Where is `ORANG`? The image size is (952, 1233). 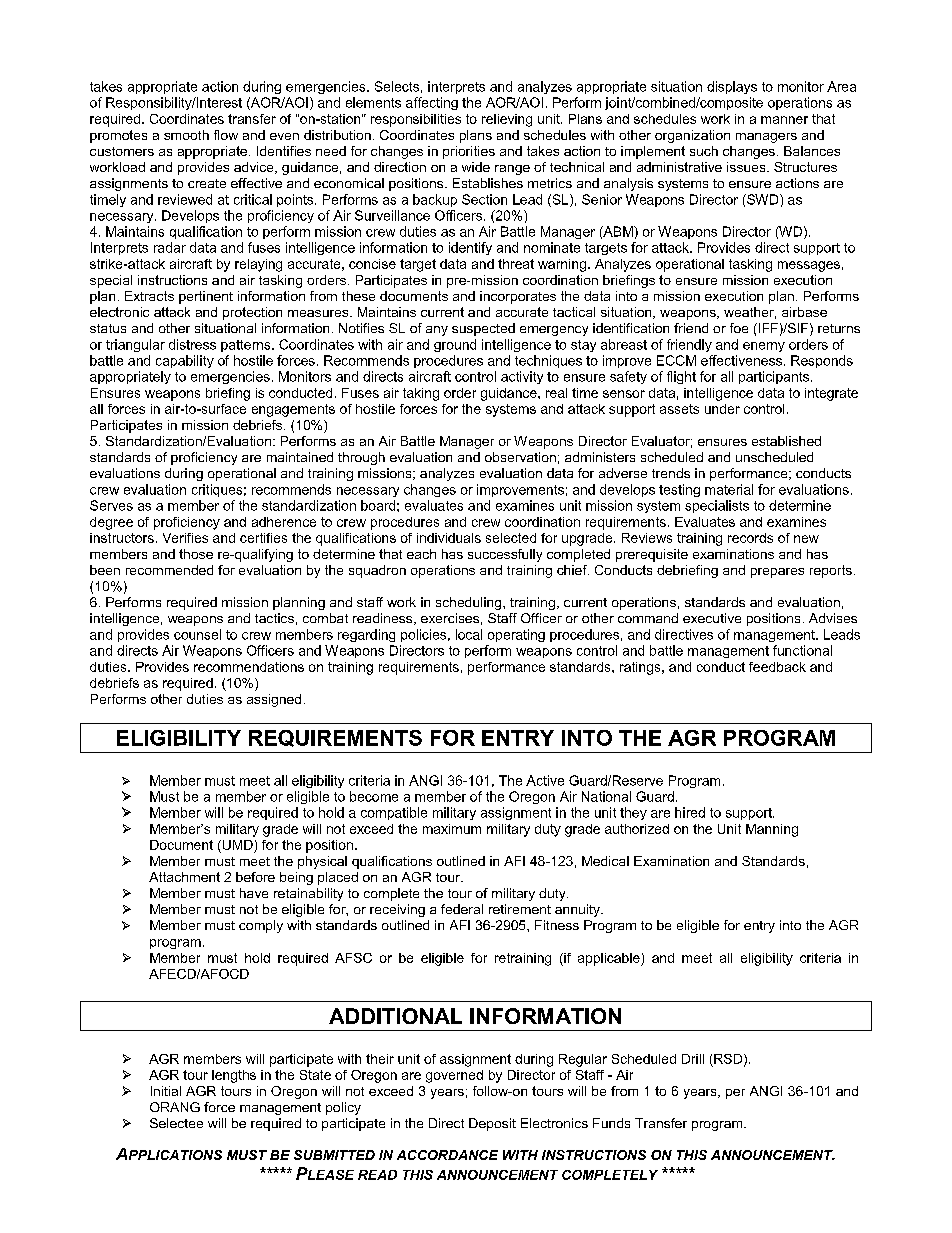
ORANG is located at coordinates (175, 1107).
